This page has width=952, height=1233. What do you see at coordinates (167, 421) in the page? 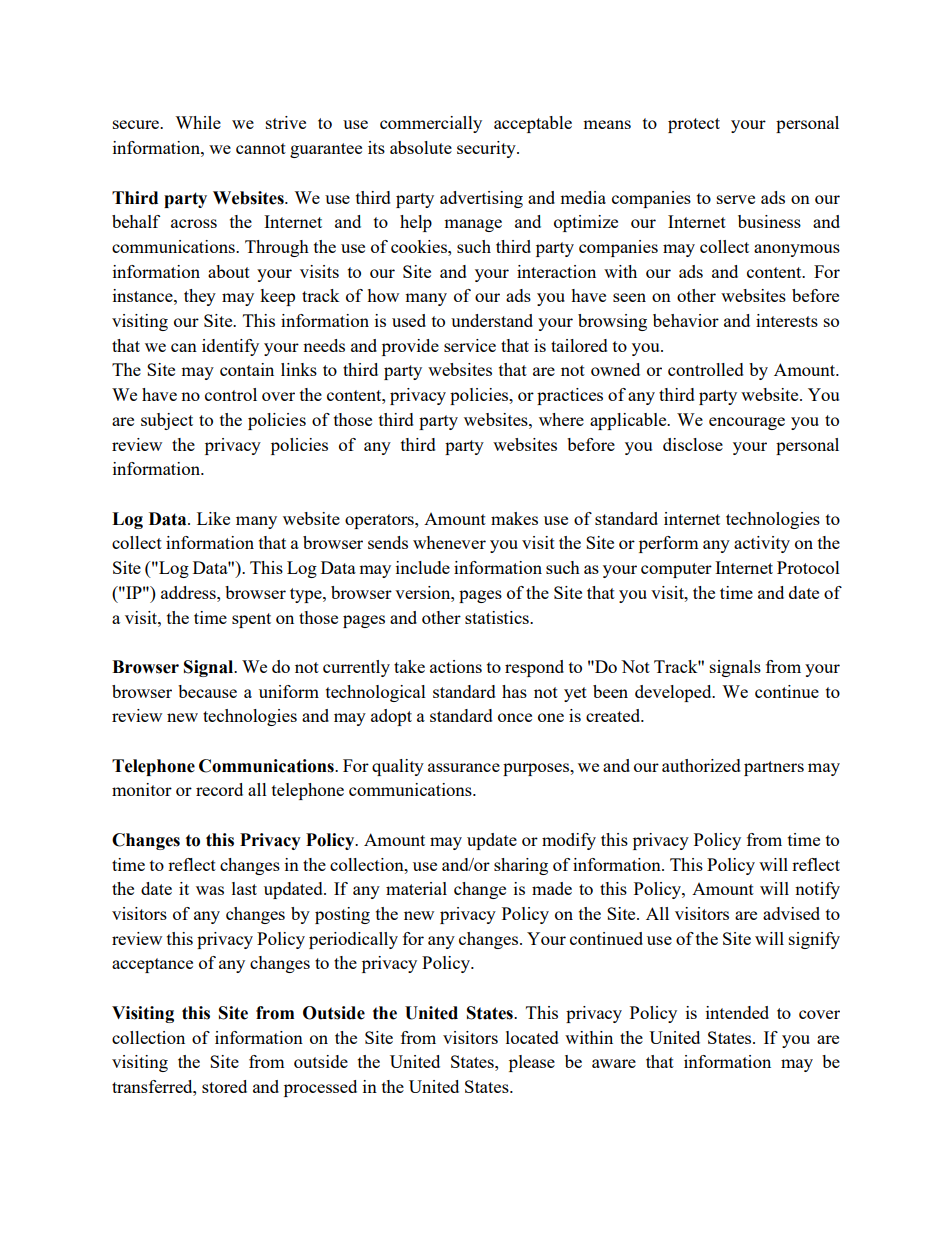
I see `subject` at bounding box center [167, 421].
